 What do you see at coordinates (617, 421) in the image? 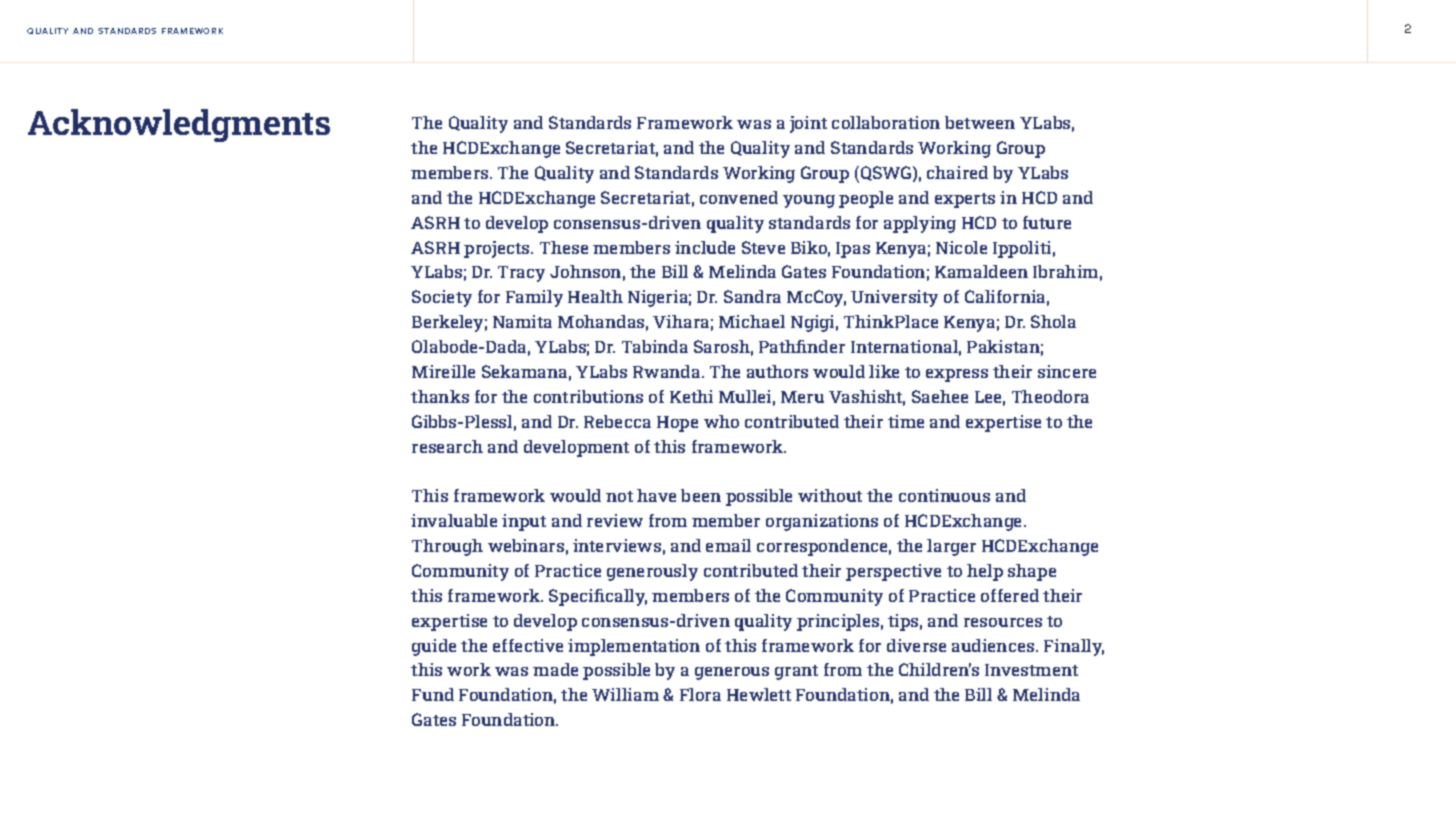
I see `Rebecca` at bounding box center [617, 421].
